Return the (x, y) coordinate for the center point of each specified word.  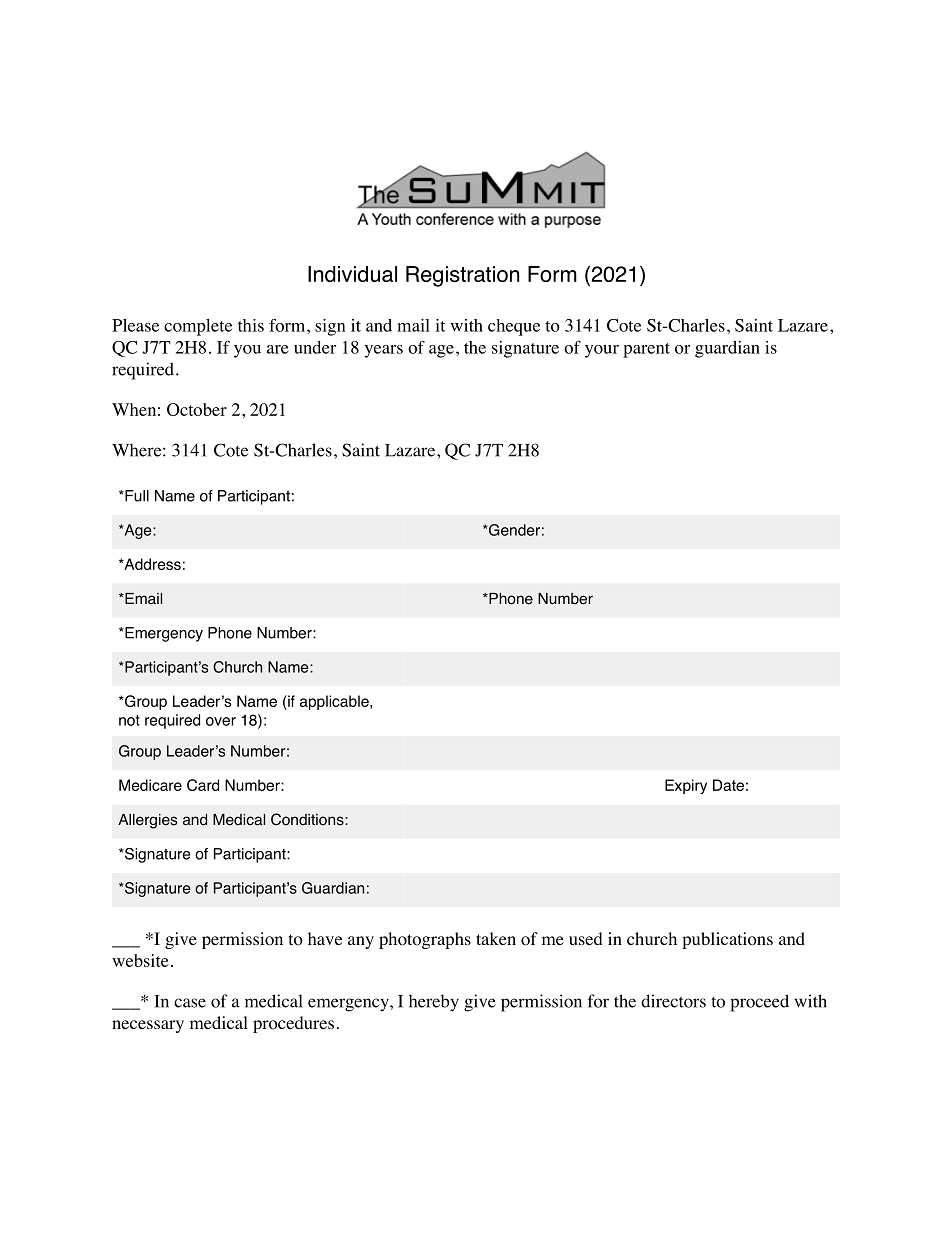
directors (673, 1001)
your (602, 351)
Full (136, 496)
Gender (513, 530)
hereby (434, 1003)
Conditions (308, 819)
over (221, 721)
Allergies (147, 821)
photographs (425, 940)
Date (728, 785)
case (190, 1003)
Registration (462, 276)
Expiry (686, 786)
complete (198, 327)
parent (646, 350)
